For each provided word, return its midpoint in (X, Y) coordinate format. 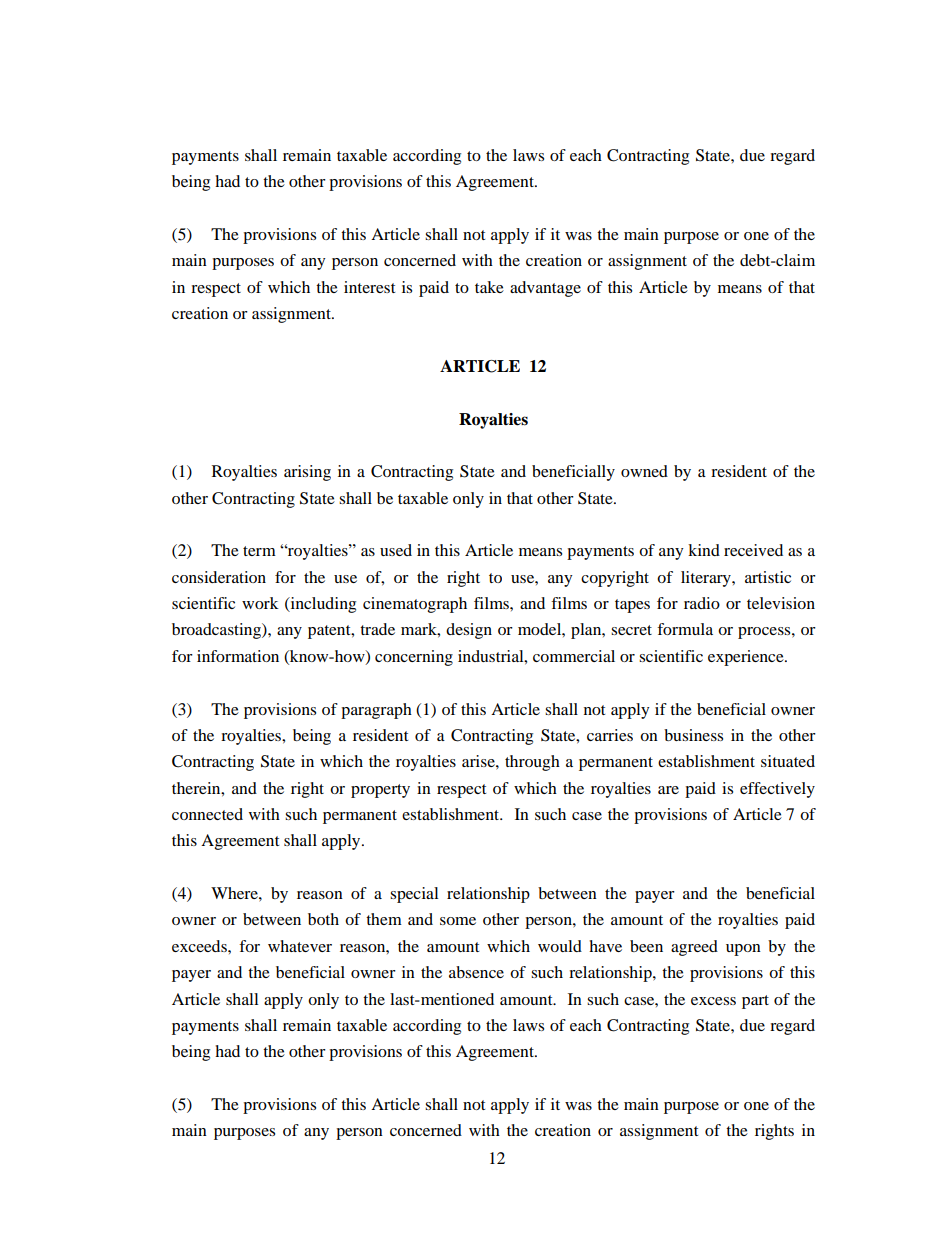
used (396, 550)
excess (713, 1001)
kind (704, 550)
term (259, 551)
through (532, 763)
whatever (300, 946)
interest (369, 287)
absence (476, 972)
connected (207, 814)
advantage (545, 289)
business (693, 735)
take (489, 287)
